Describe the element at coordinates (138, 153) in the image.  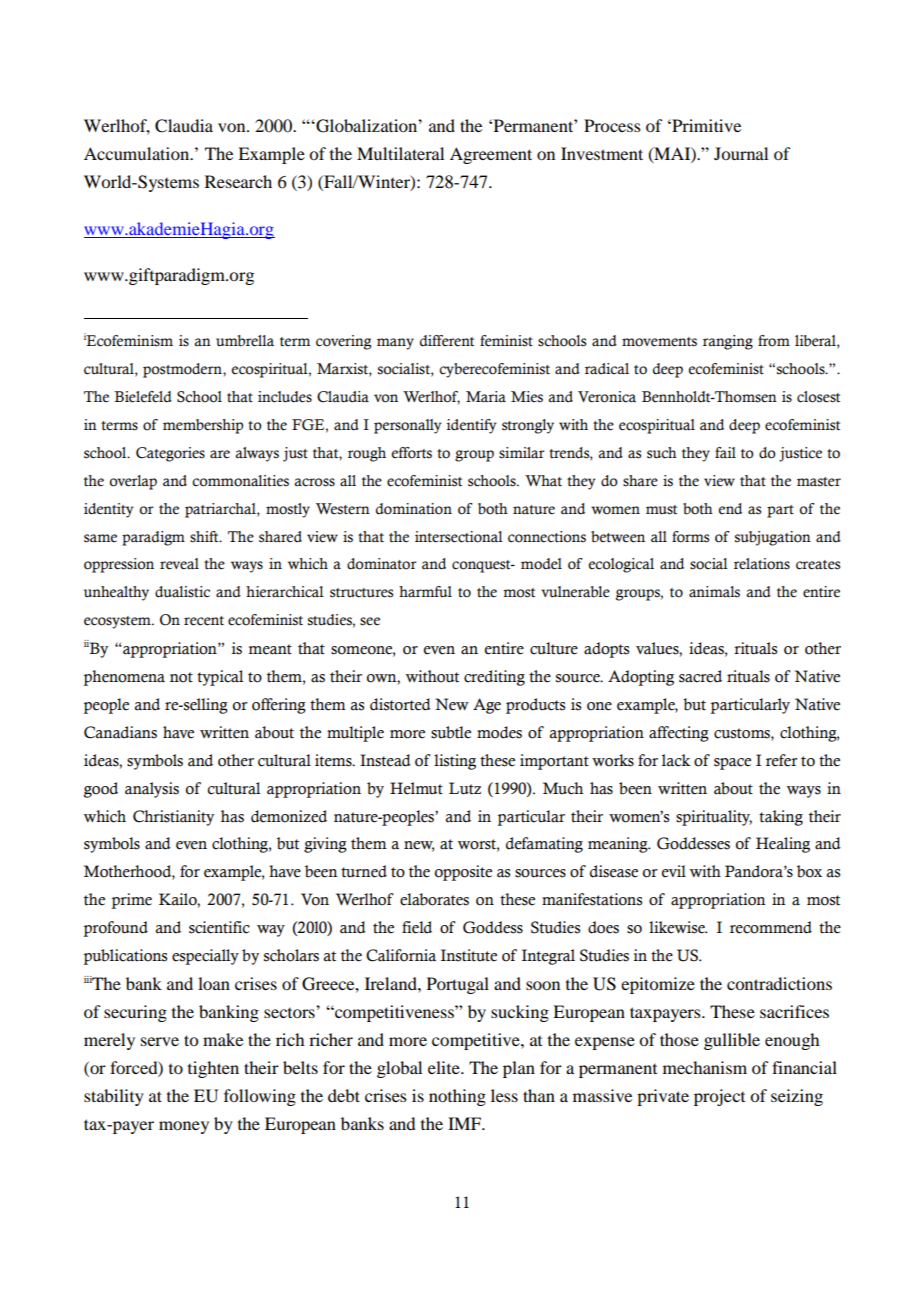
I see `Accumulation` at that location.
